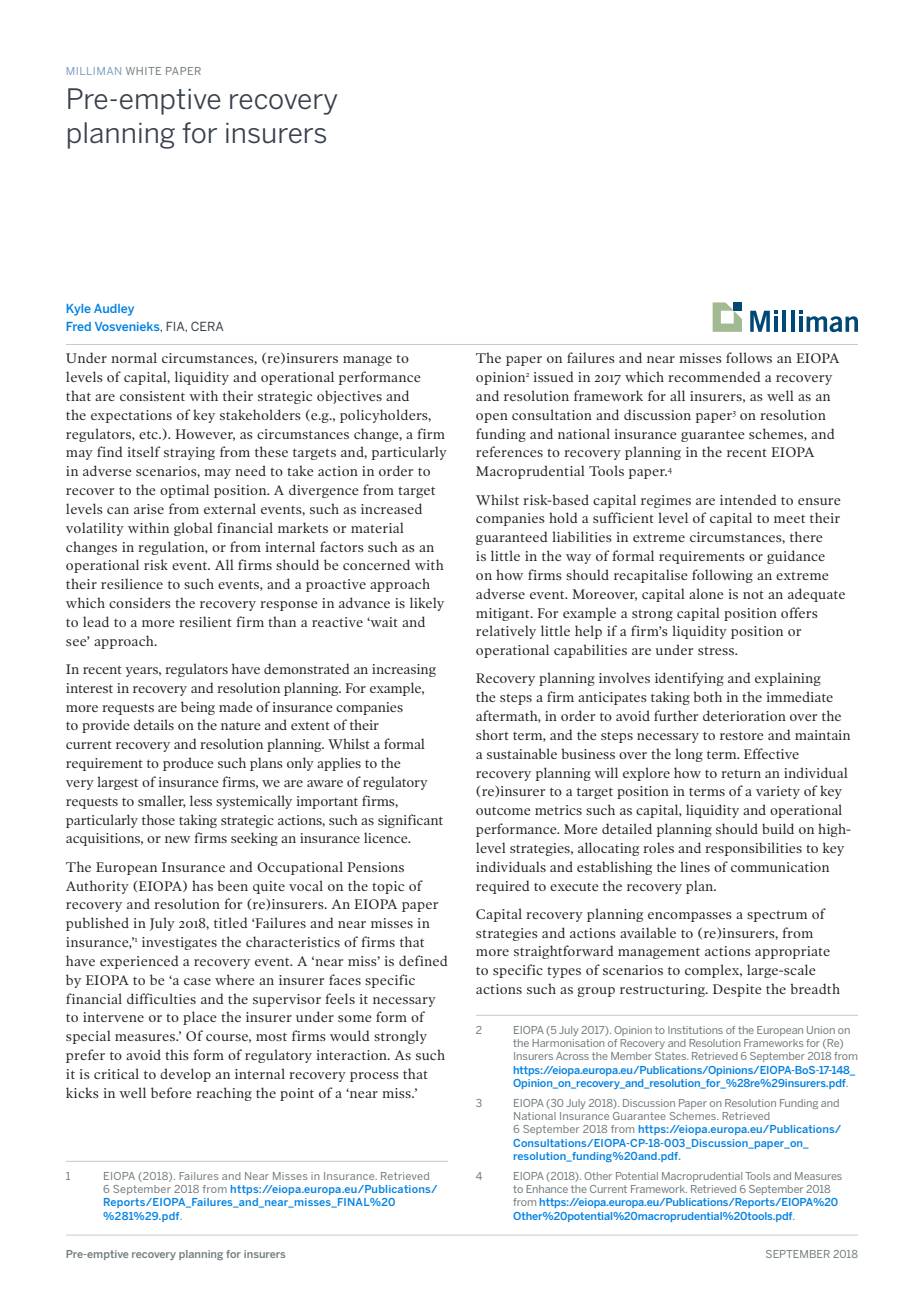 This document has height=1308, width=924. Describe the element at coordinates (509, 451) in the document. I see `references` at that location.
